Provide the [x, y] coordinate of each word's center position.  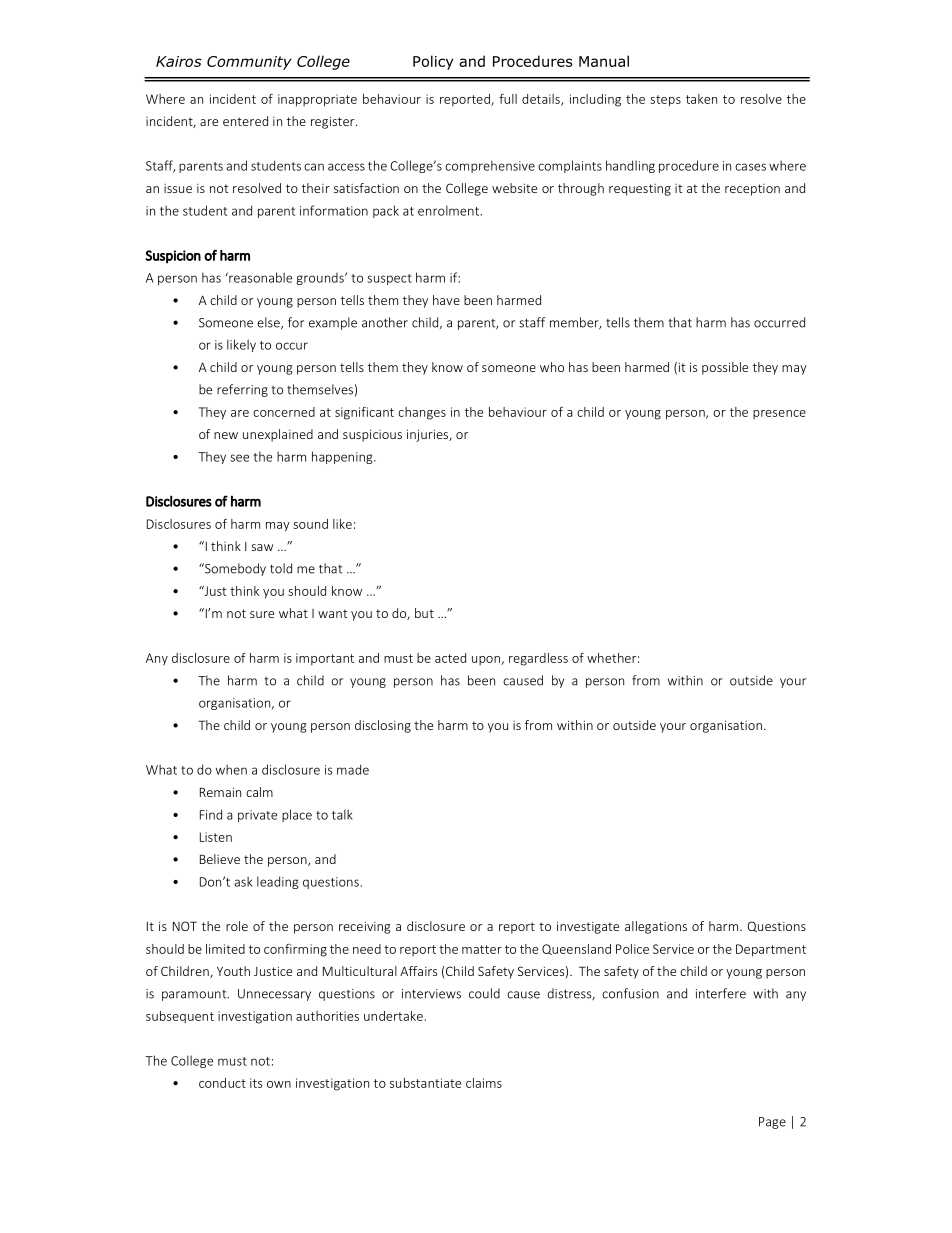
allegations [656, 927]
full [508, 99]
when [231, 769]
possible [725, 368]
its [256, 1083]
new [226, 435]
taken [701, 99]
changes [422, 413]
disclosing [383, 726]
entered [245, 121]
